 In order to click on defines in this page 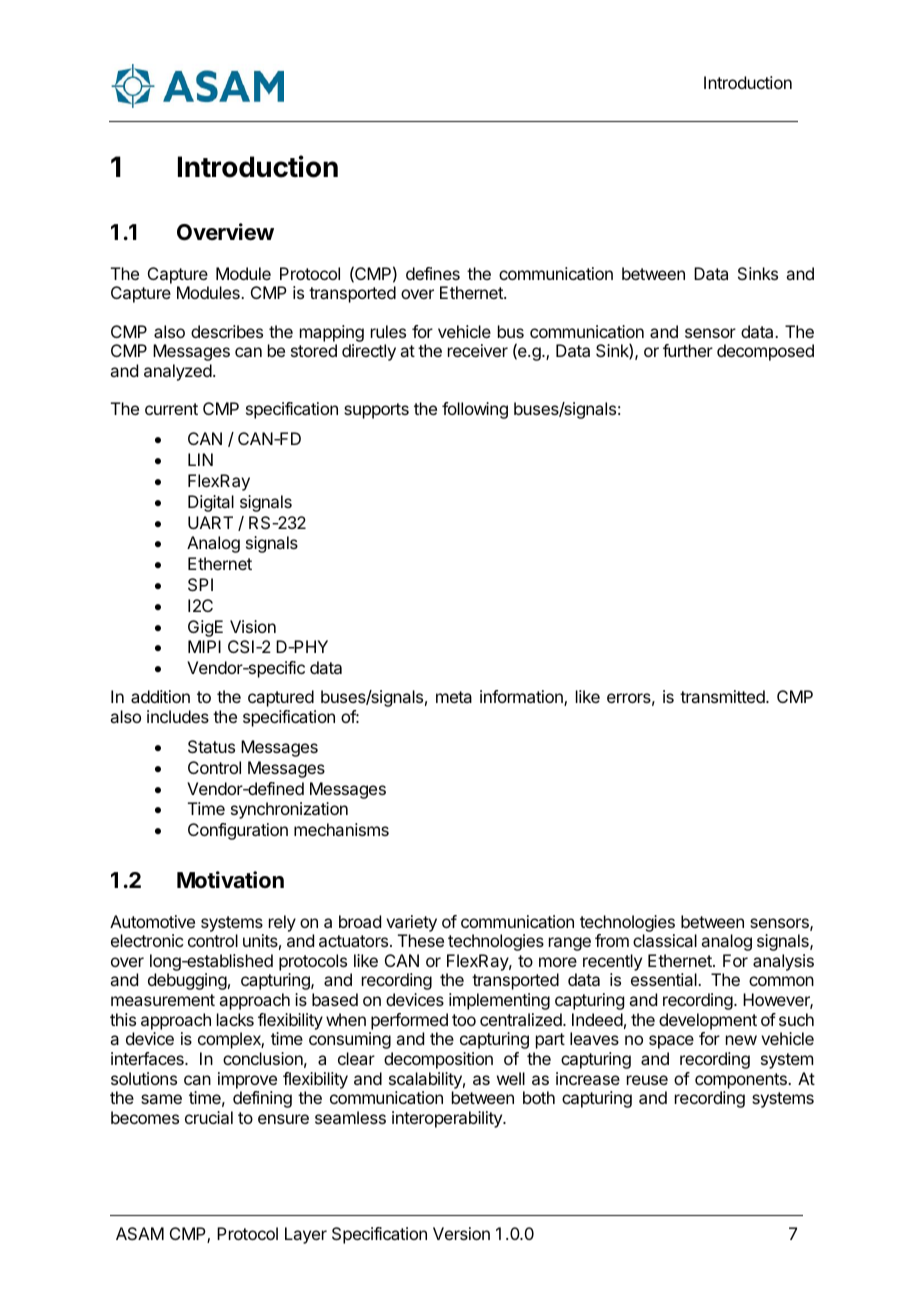, I will do `click(433, 273)`.
